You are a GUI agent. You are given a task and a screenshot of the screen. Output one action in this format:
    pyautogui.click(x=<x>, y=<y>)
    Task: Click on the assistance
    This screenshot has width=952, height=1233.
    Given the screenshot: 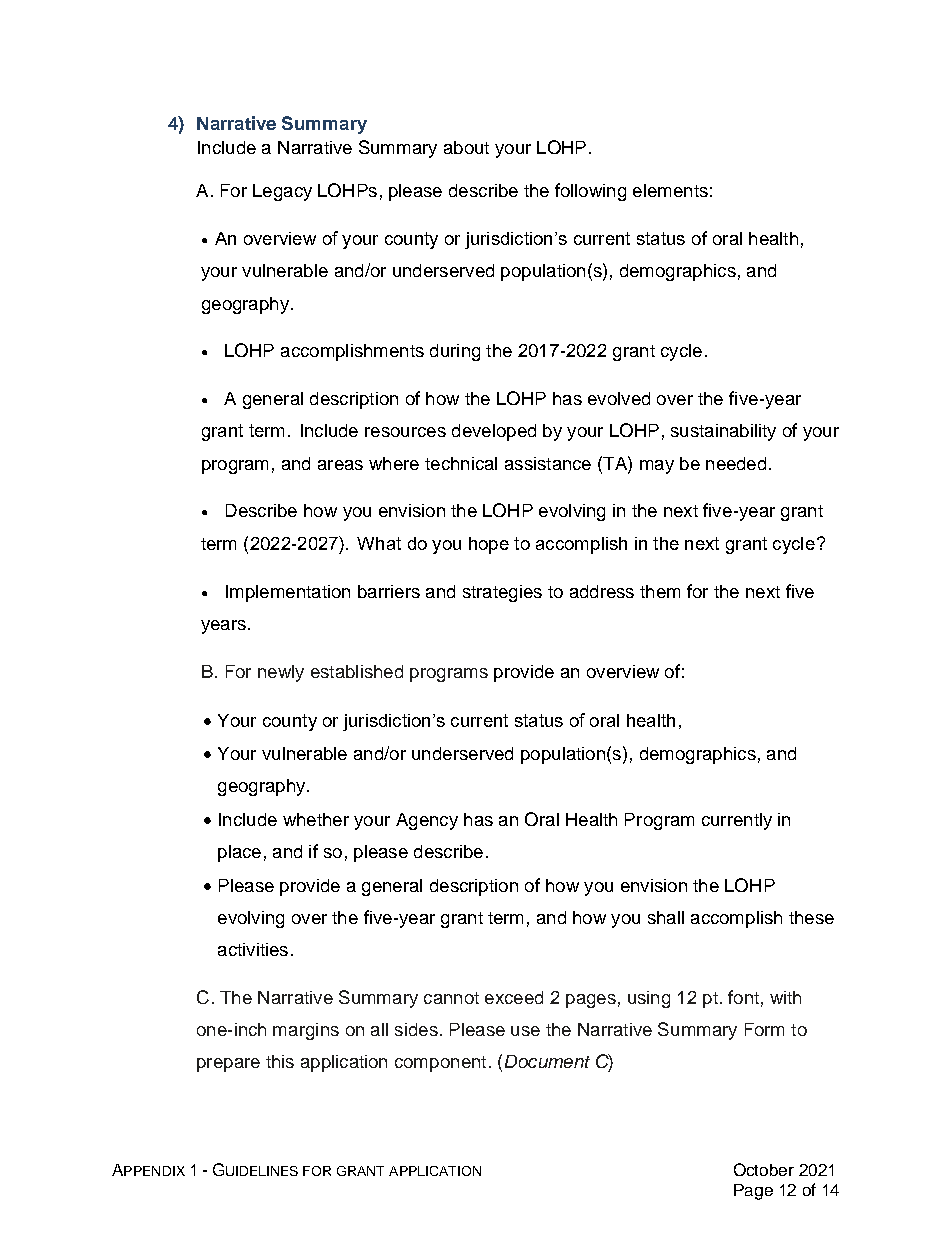 What is the action you would take?
    pyautogui.click(x=548, y=463)
